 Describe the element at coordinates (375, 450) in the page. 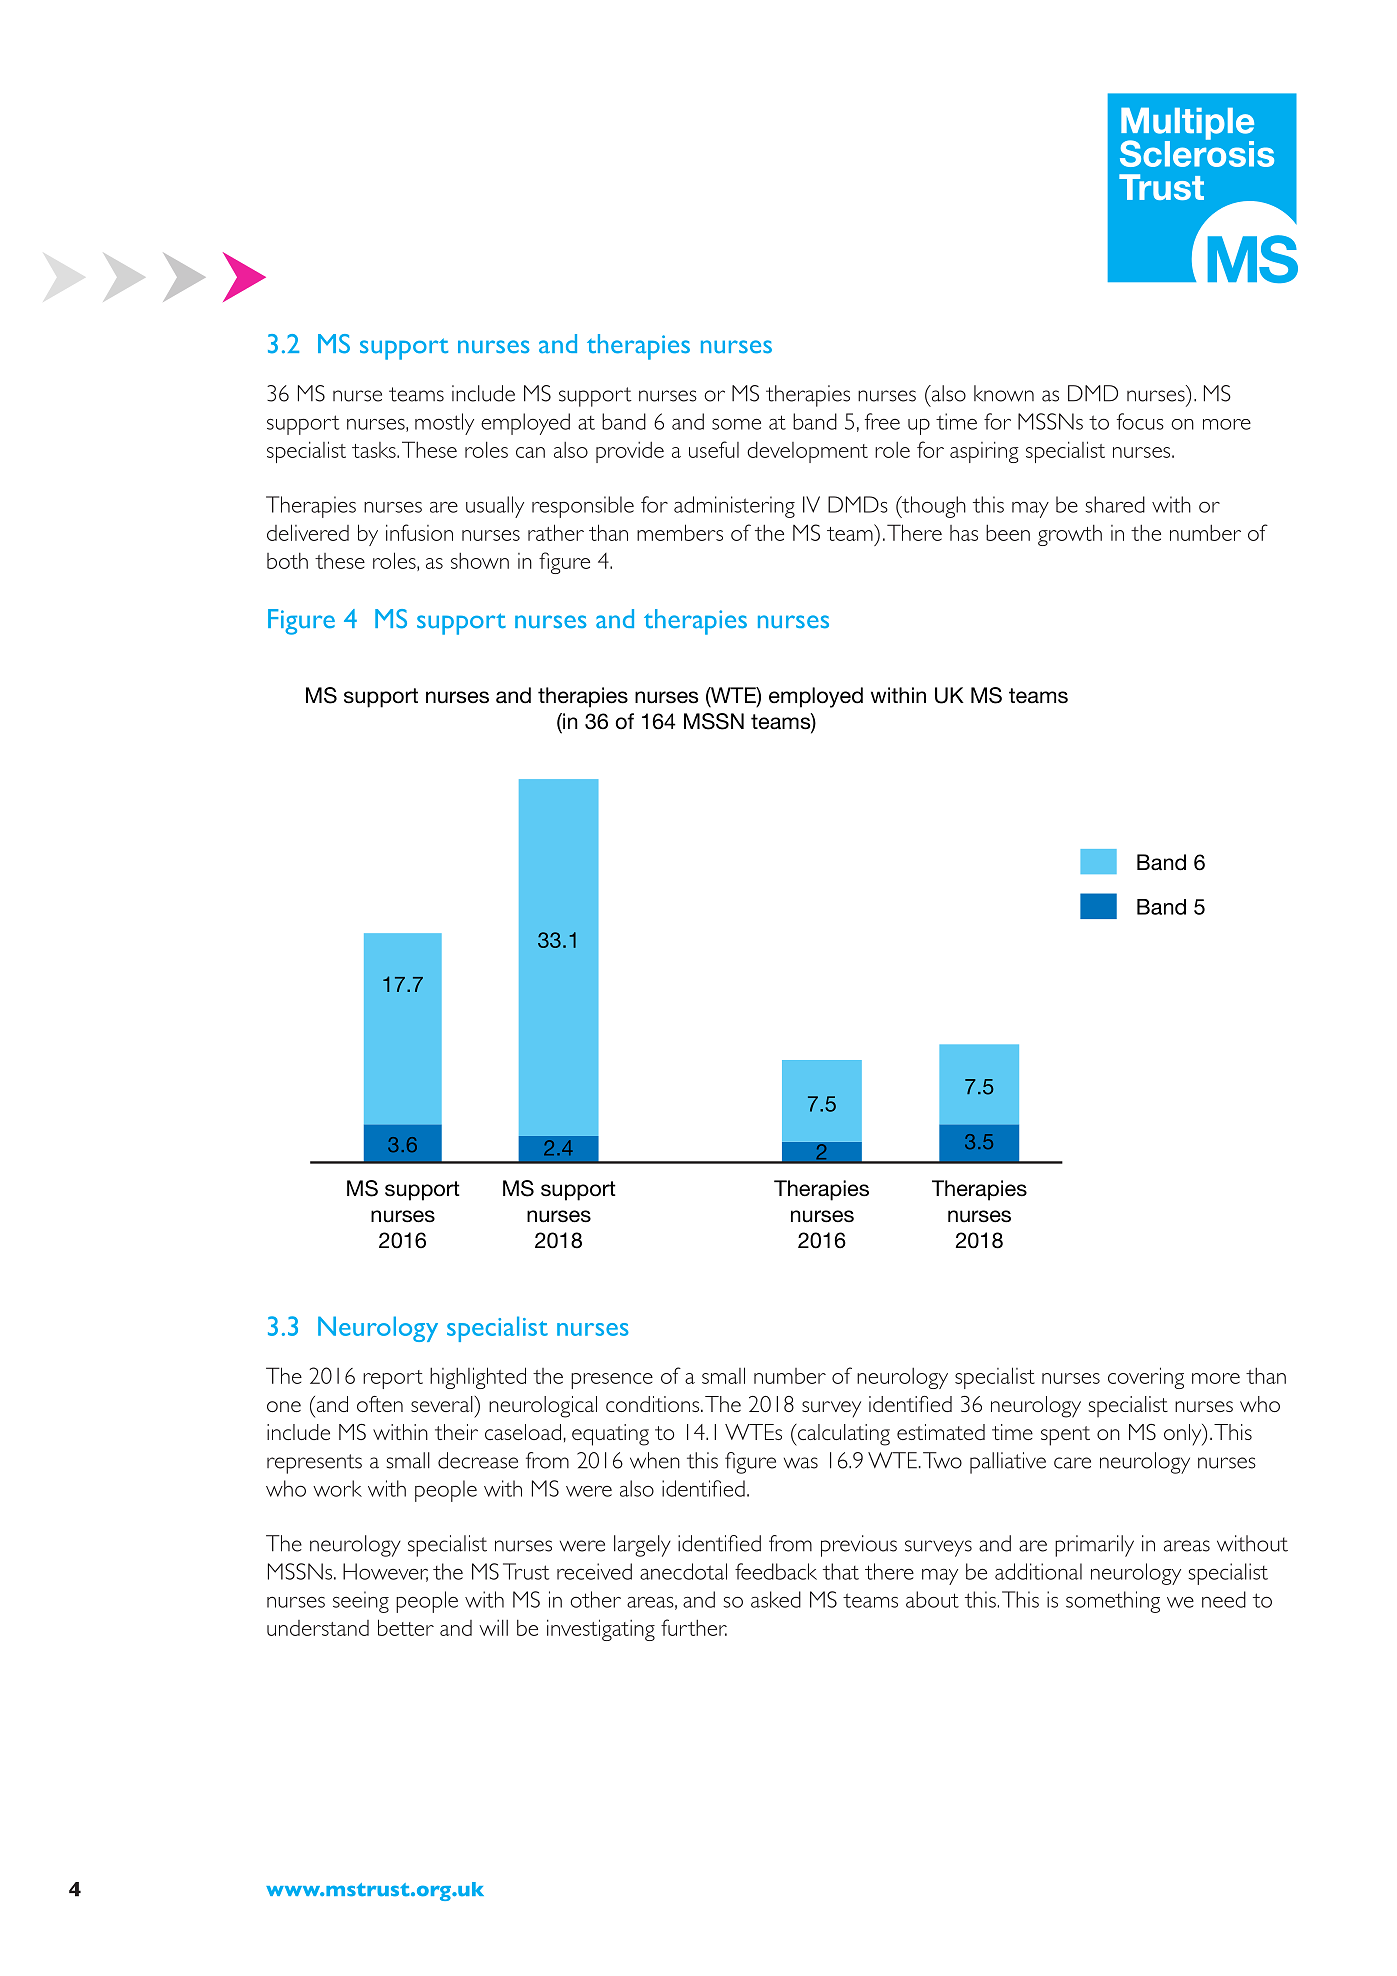

I see `tasks` at that location.
